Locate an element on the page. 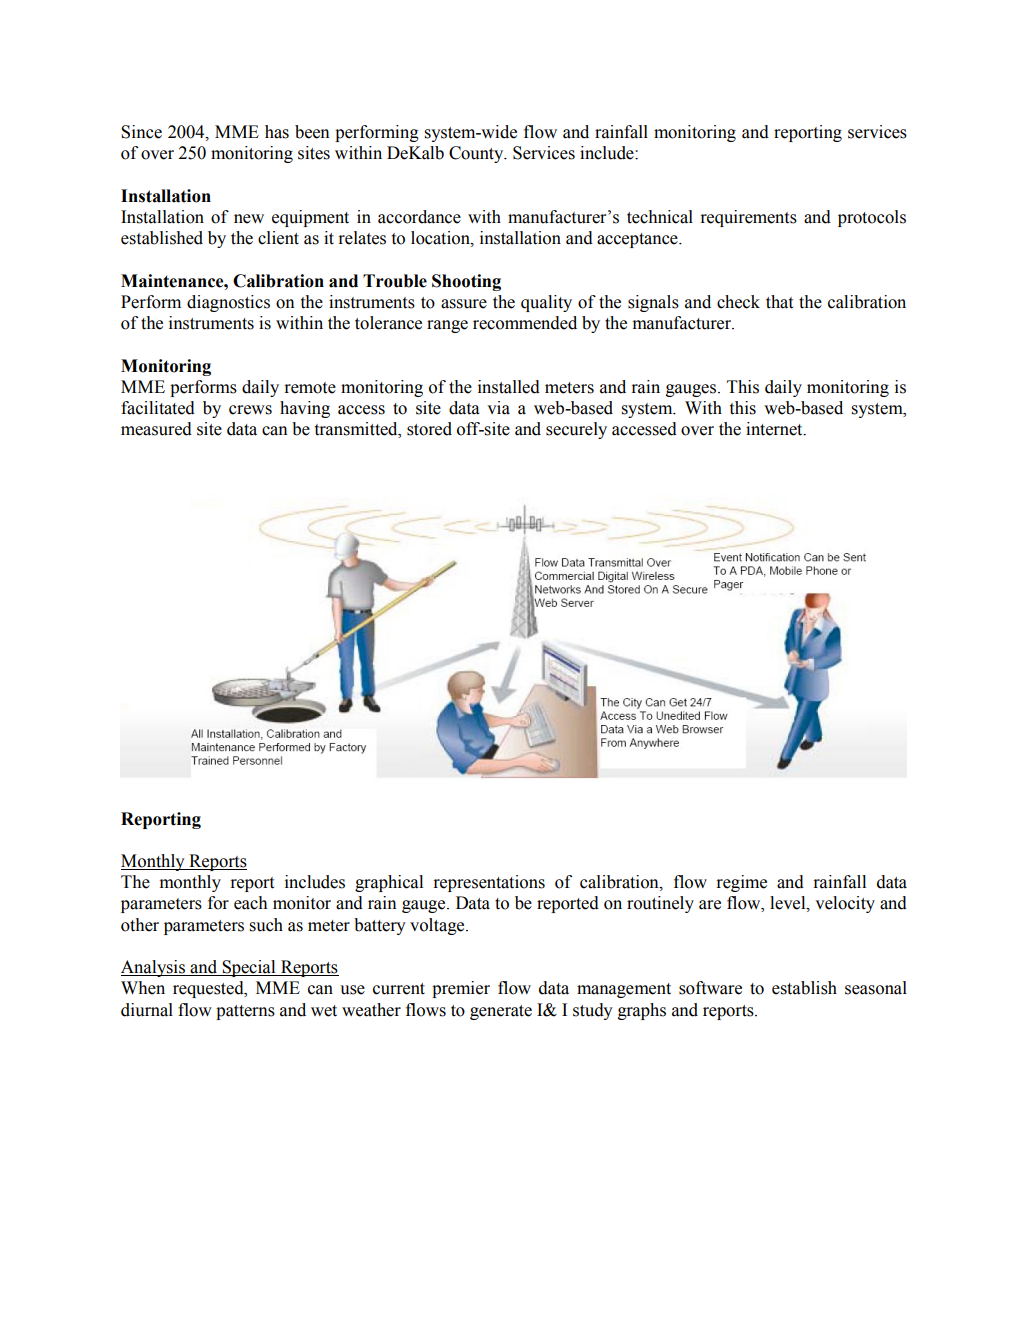 The width and height of the document is (1028, 1330). crews is located at coordinates (250, 410).
